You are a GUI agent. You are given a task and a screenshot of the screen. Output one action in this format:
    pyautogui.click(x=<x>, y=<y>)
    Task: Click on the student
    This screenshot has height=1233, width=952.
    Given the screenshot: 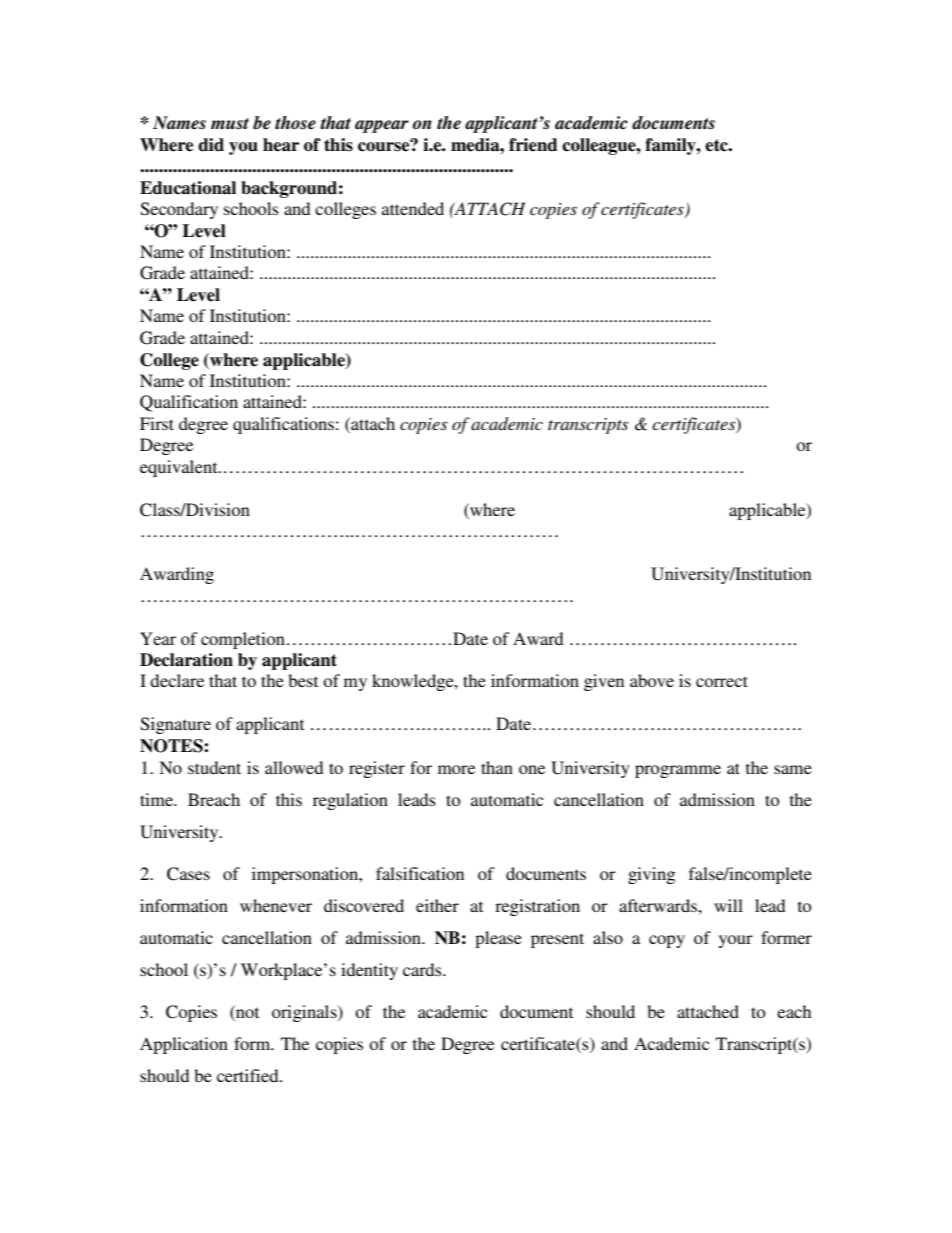 What is the action you would take?
    pyautogui.click(x=214, y=767)
